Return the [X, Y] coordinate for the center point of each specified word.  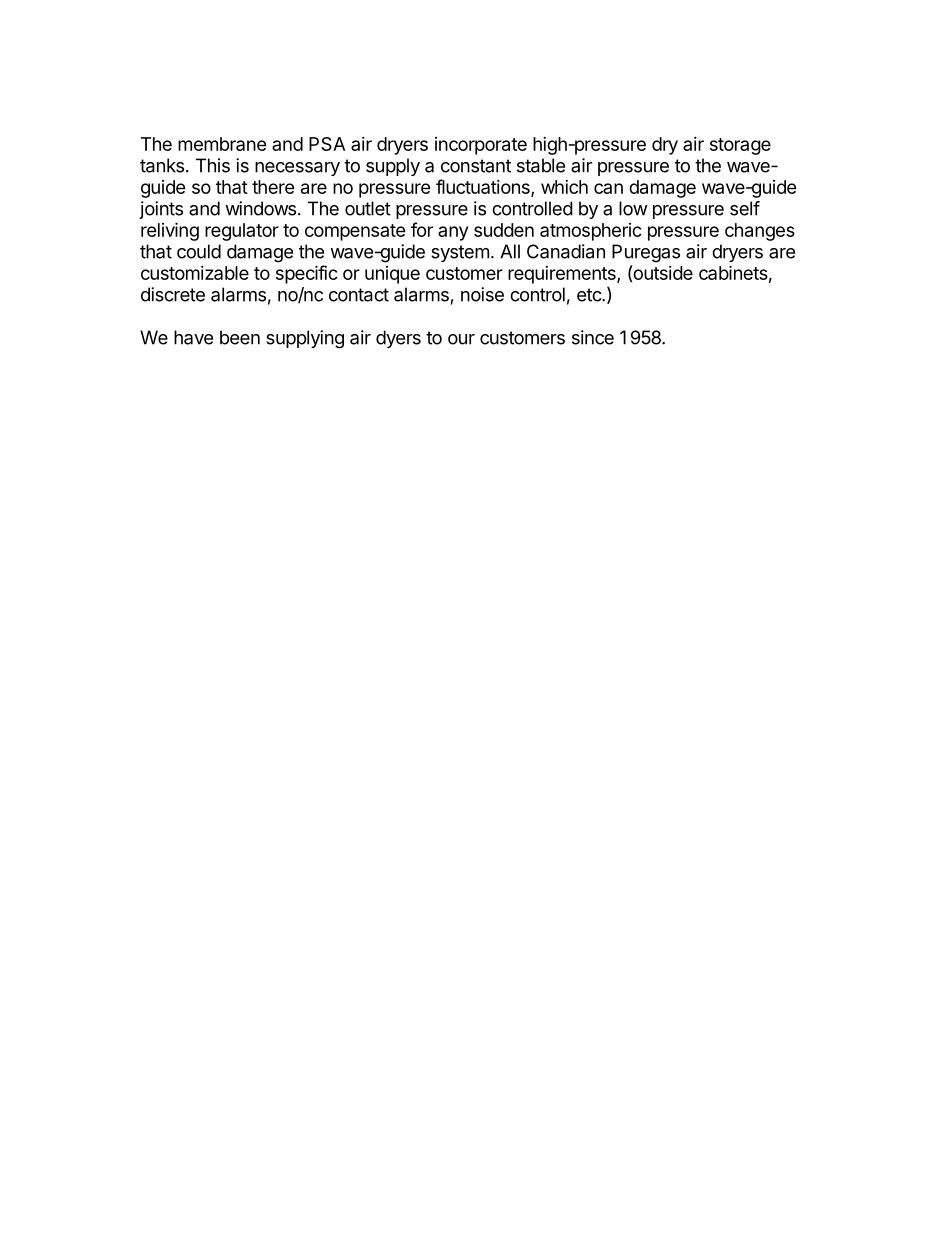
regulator [242, 232]
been [240, 337]
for [422, 229]
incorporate [481, 146]
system [460, 253]
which [564, 187]
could [199, 251]
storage [740, 146]
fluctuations [484, 188]
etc [590, 295]
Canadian [566, 251]
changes [760, 232]
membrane [222, 144]
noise [482, 294]
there [273, 187]
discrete [173, 294]
